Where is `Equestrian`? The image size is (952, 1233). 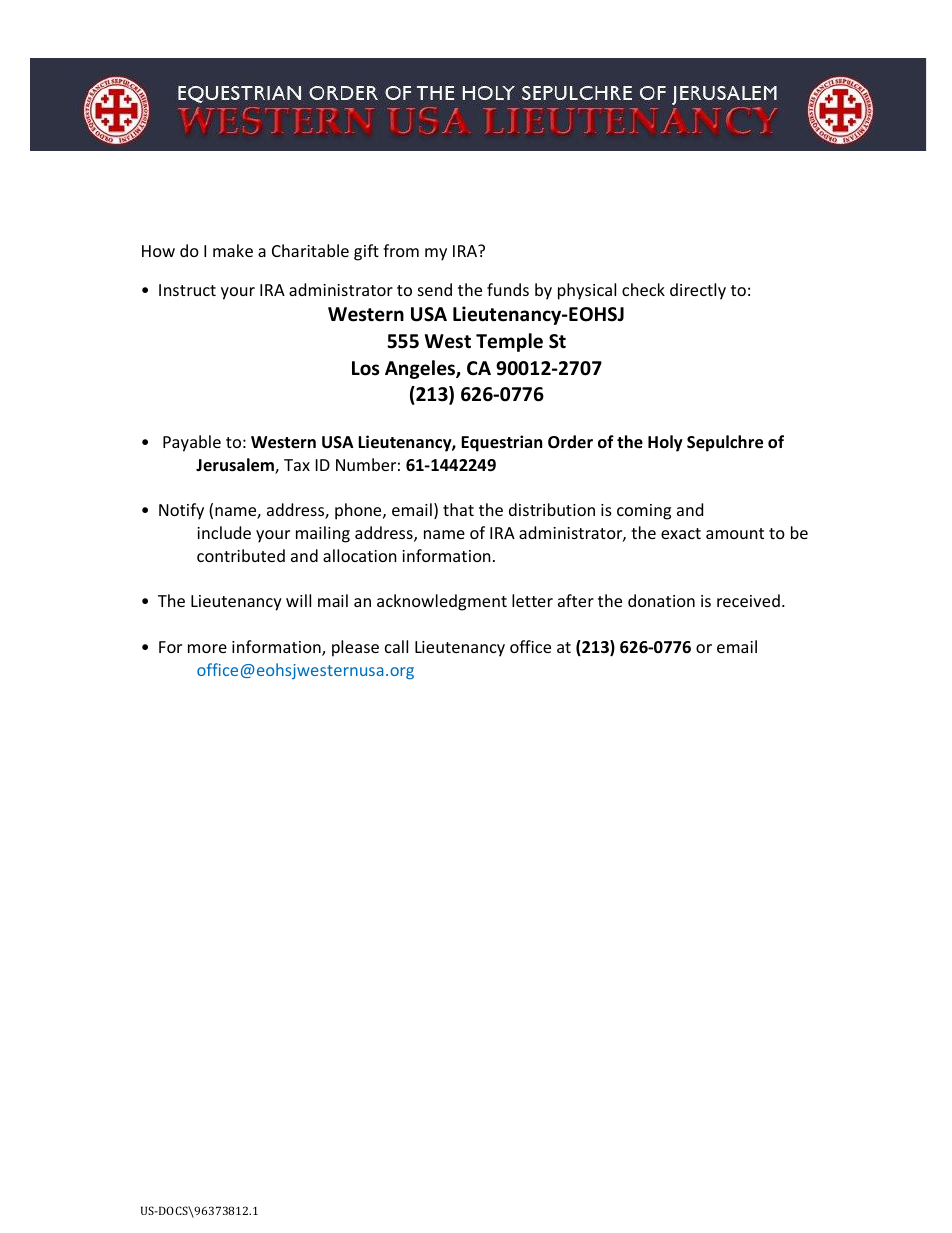 Equestrian is located at coordinates (501, 443).
